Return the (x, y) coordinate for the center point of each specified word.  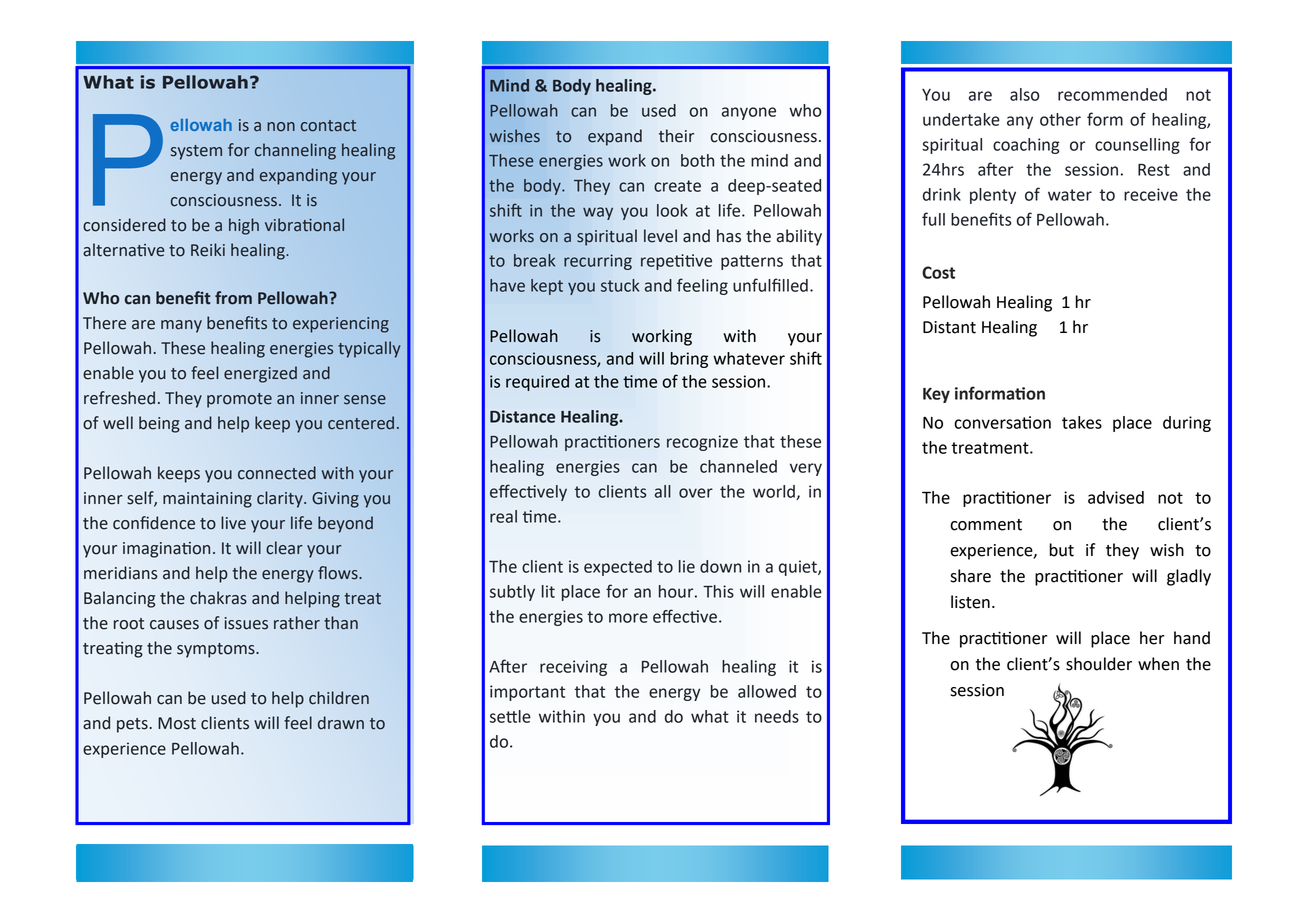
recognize (702, 443)
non (281, 127)
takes (1082, 422)
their (676, 136)
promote (239, 400)
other (1060, 119)
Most (177, 723)
